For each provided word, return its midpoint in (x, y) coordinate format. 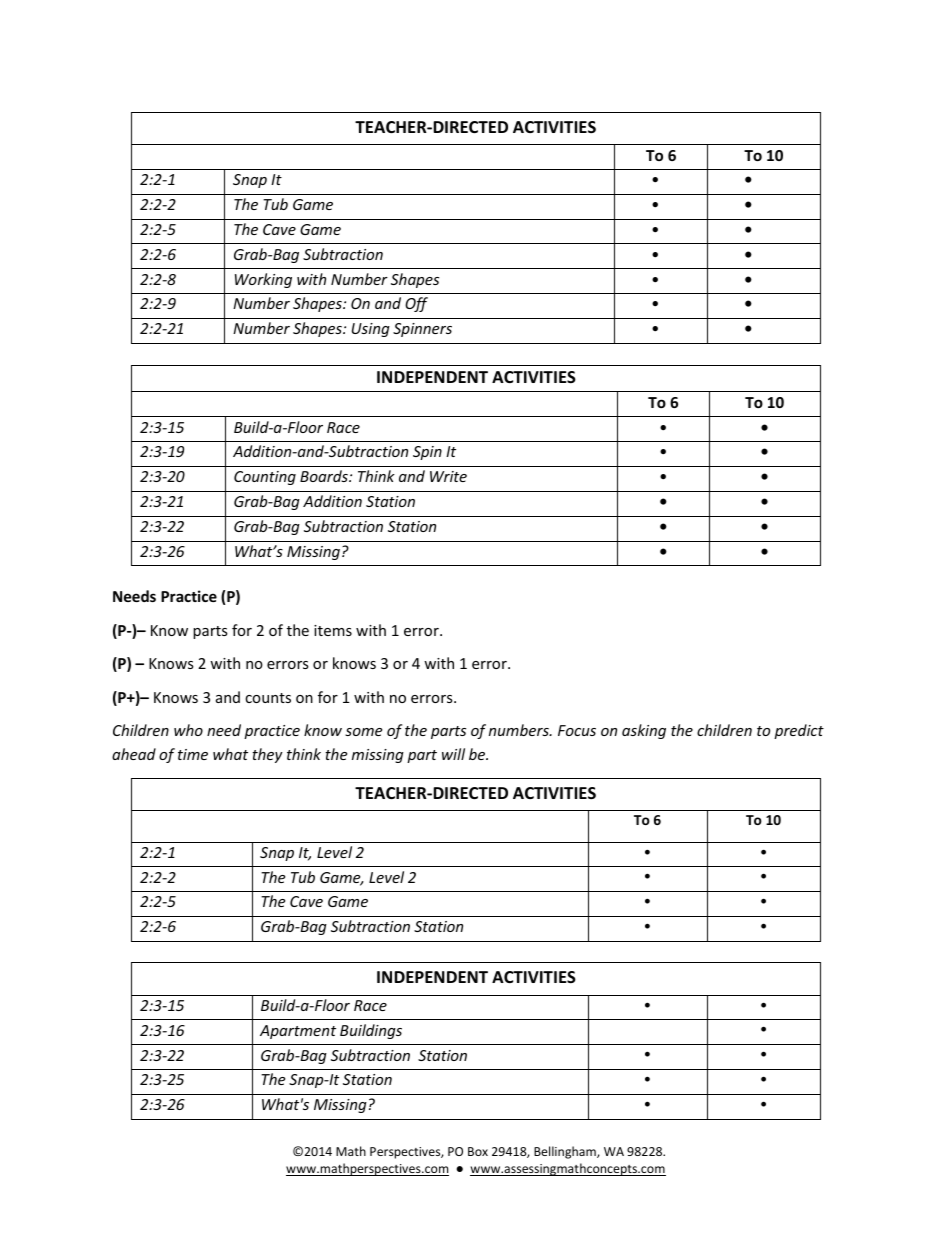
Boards (325, 476)
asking (644, 731)
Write (448, 476)
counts (268, 698)
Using (371, 330)
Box (478, 1151)
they (267, 755)
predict (799, 731)
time (193, 754)
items (333, 630)
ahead (134, 754)
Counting (265, 478)
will (453, 754)
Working (263, 280)
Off (416, 304)
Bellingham (566, 1152)
